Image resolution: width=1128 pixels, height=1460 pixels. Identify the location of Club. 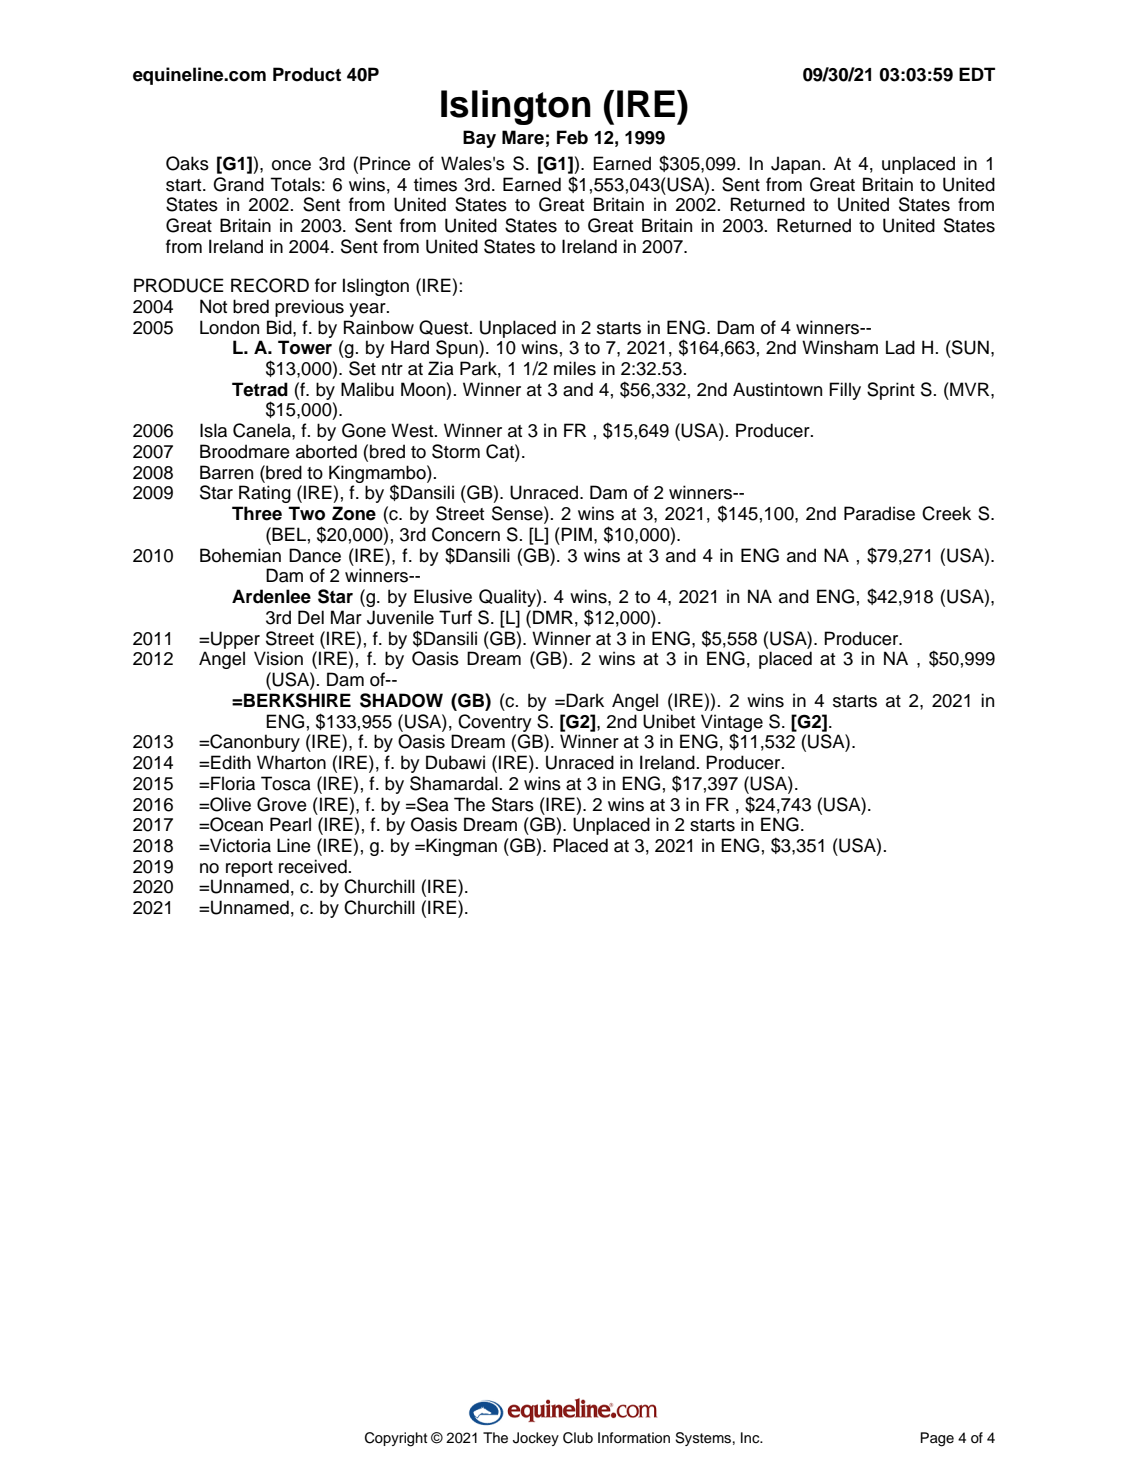
(578, 1438).
